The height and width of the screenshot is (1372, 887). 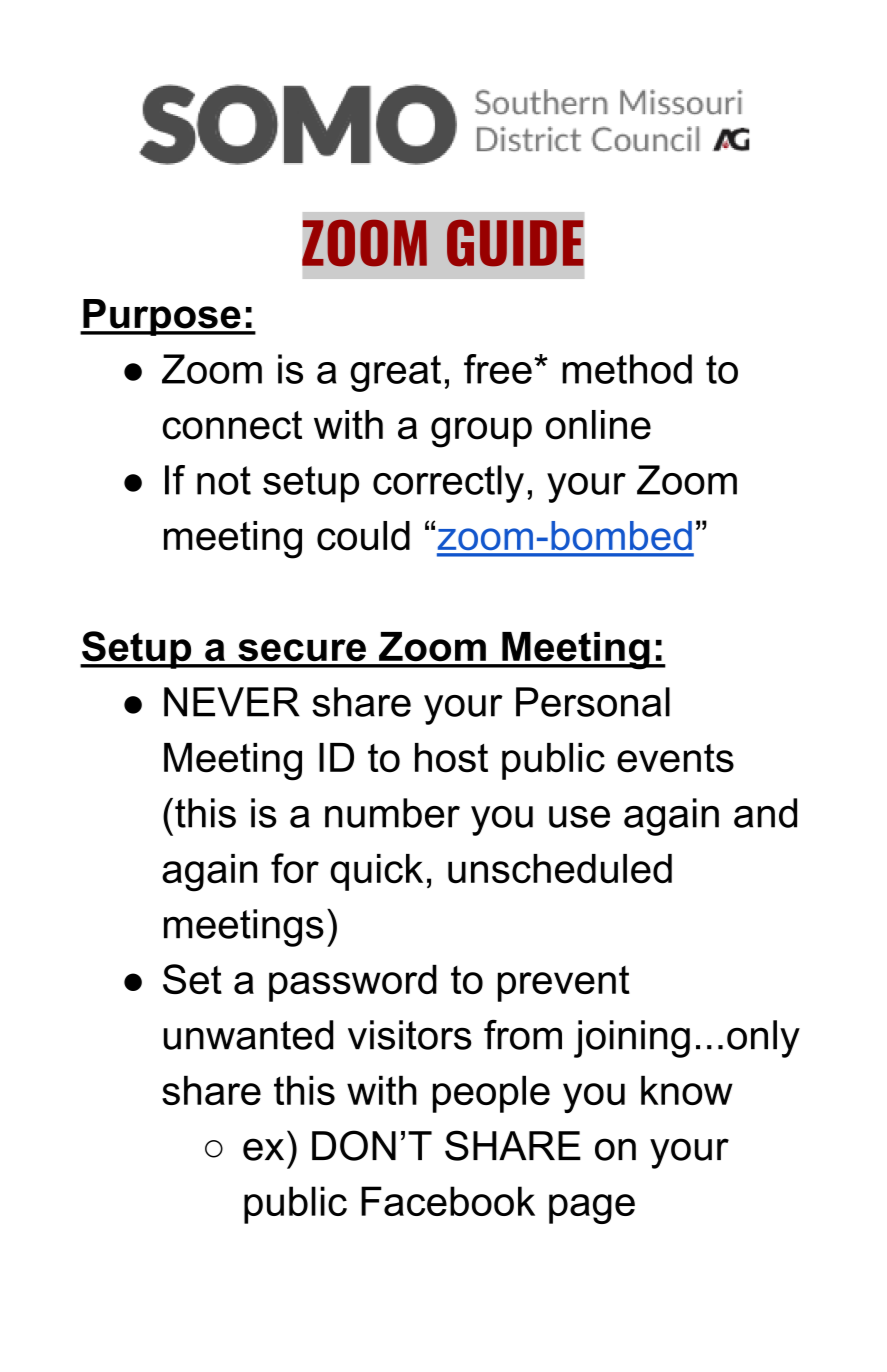 What do you see at coordinates (451, 758) in the screenshot?
I see `host` at bounding box center [451, 758].
